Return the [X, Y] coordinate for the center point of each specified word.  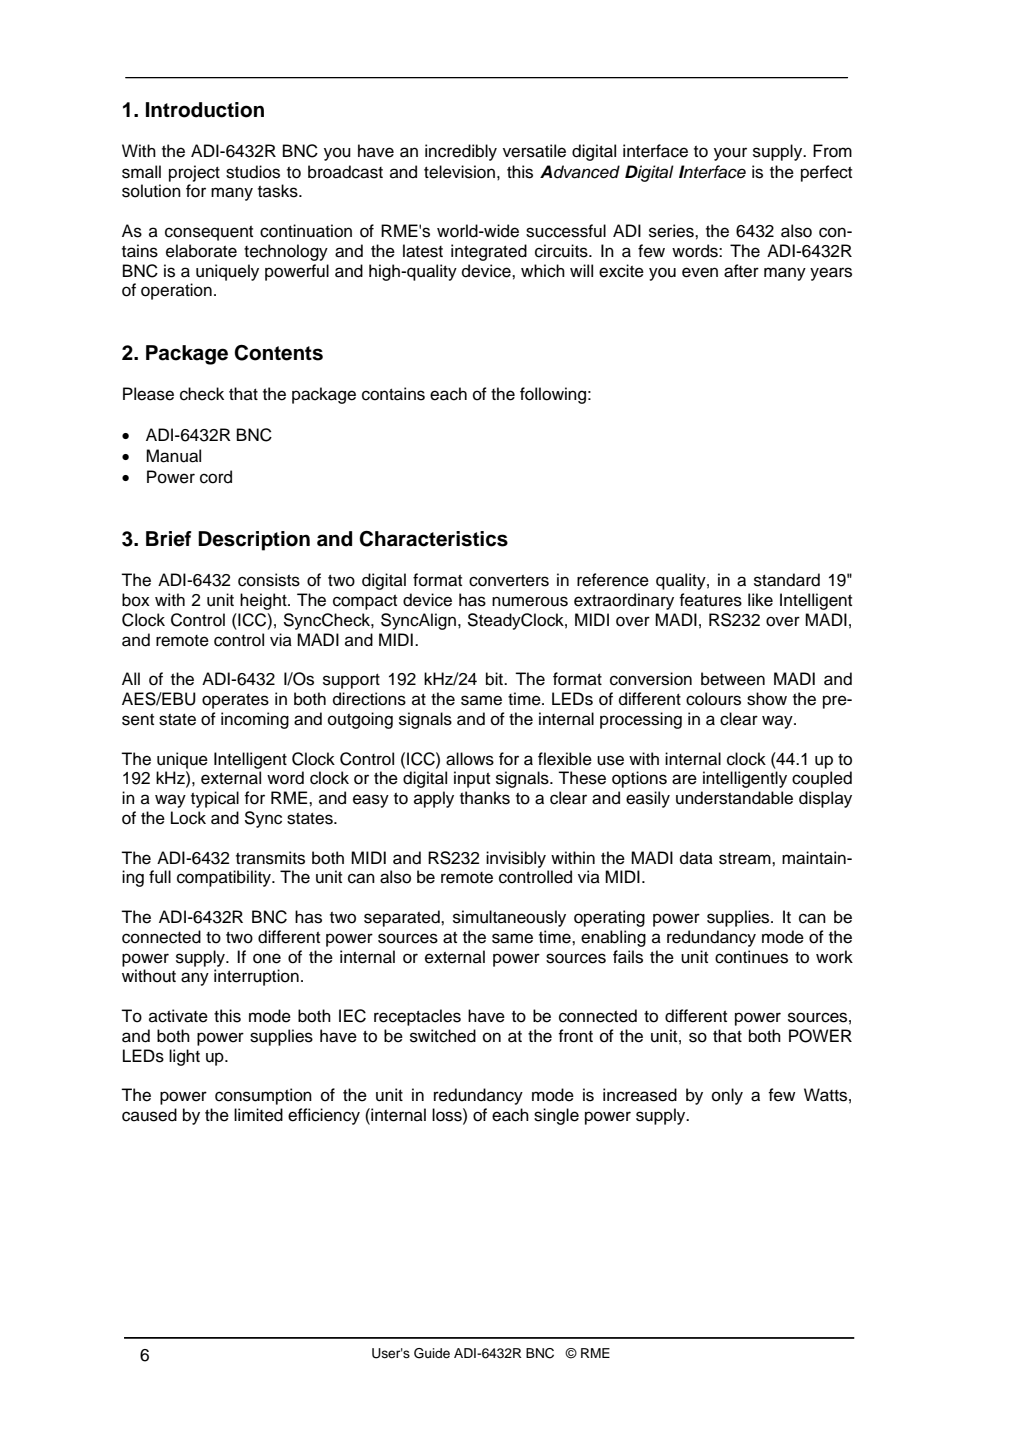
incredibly [461, 152]
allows [470, 759]
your [730, 154]
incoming [255, 720]
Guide [432, 1353]
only [727, 1096]
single [556, 1116]
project [194, 173]
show [767, 699]
